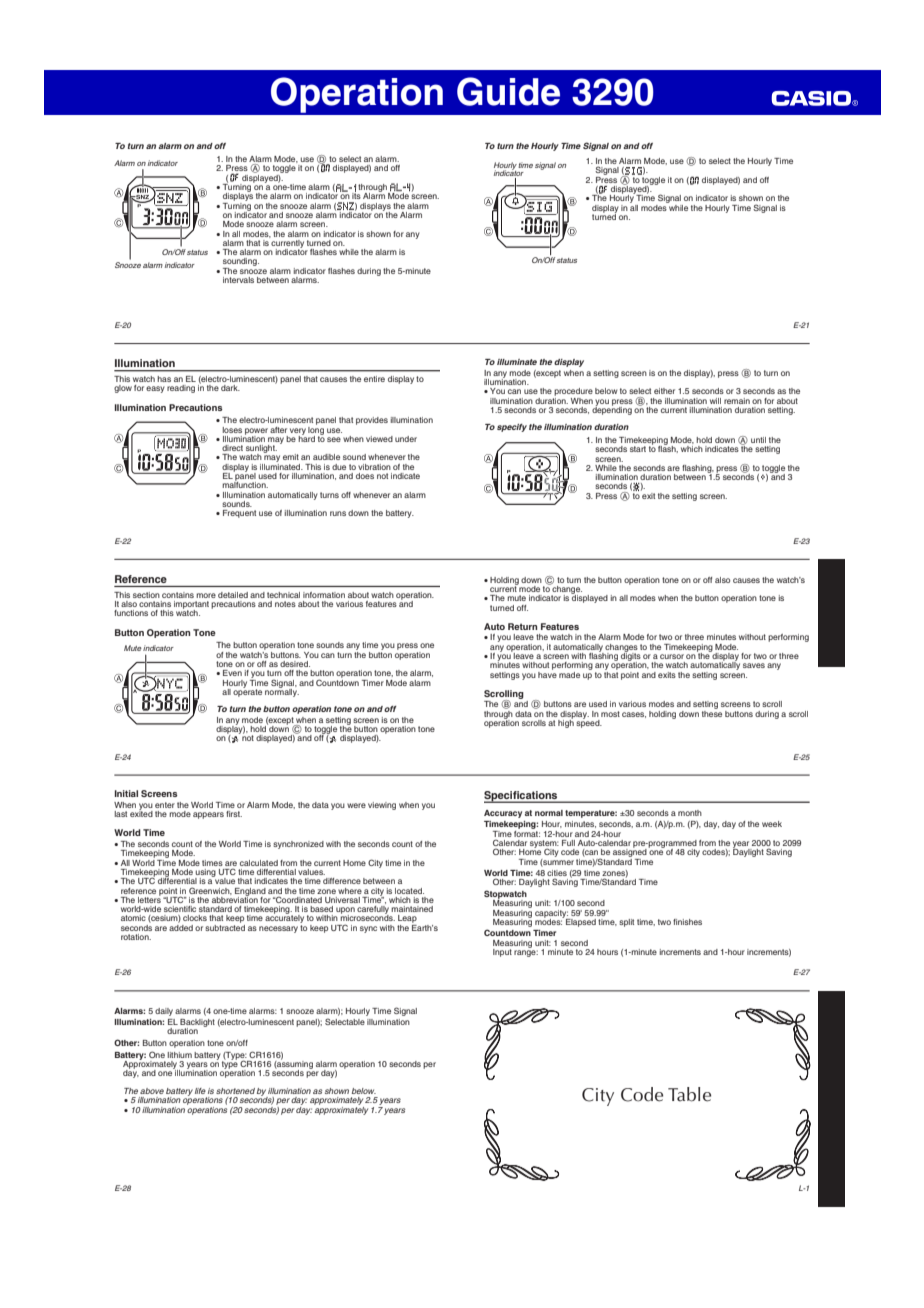 The height and width of the screenshot is (1308, 924). Describe the element at coordinates (508, 91) in the screenshot. I see `Guide` at that location.
